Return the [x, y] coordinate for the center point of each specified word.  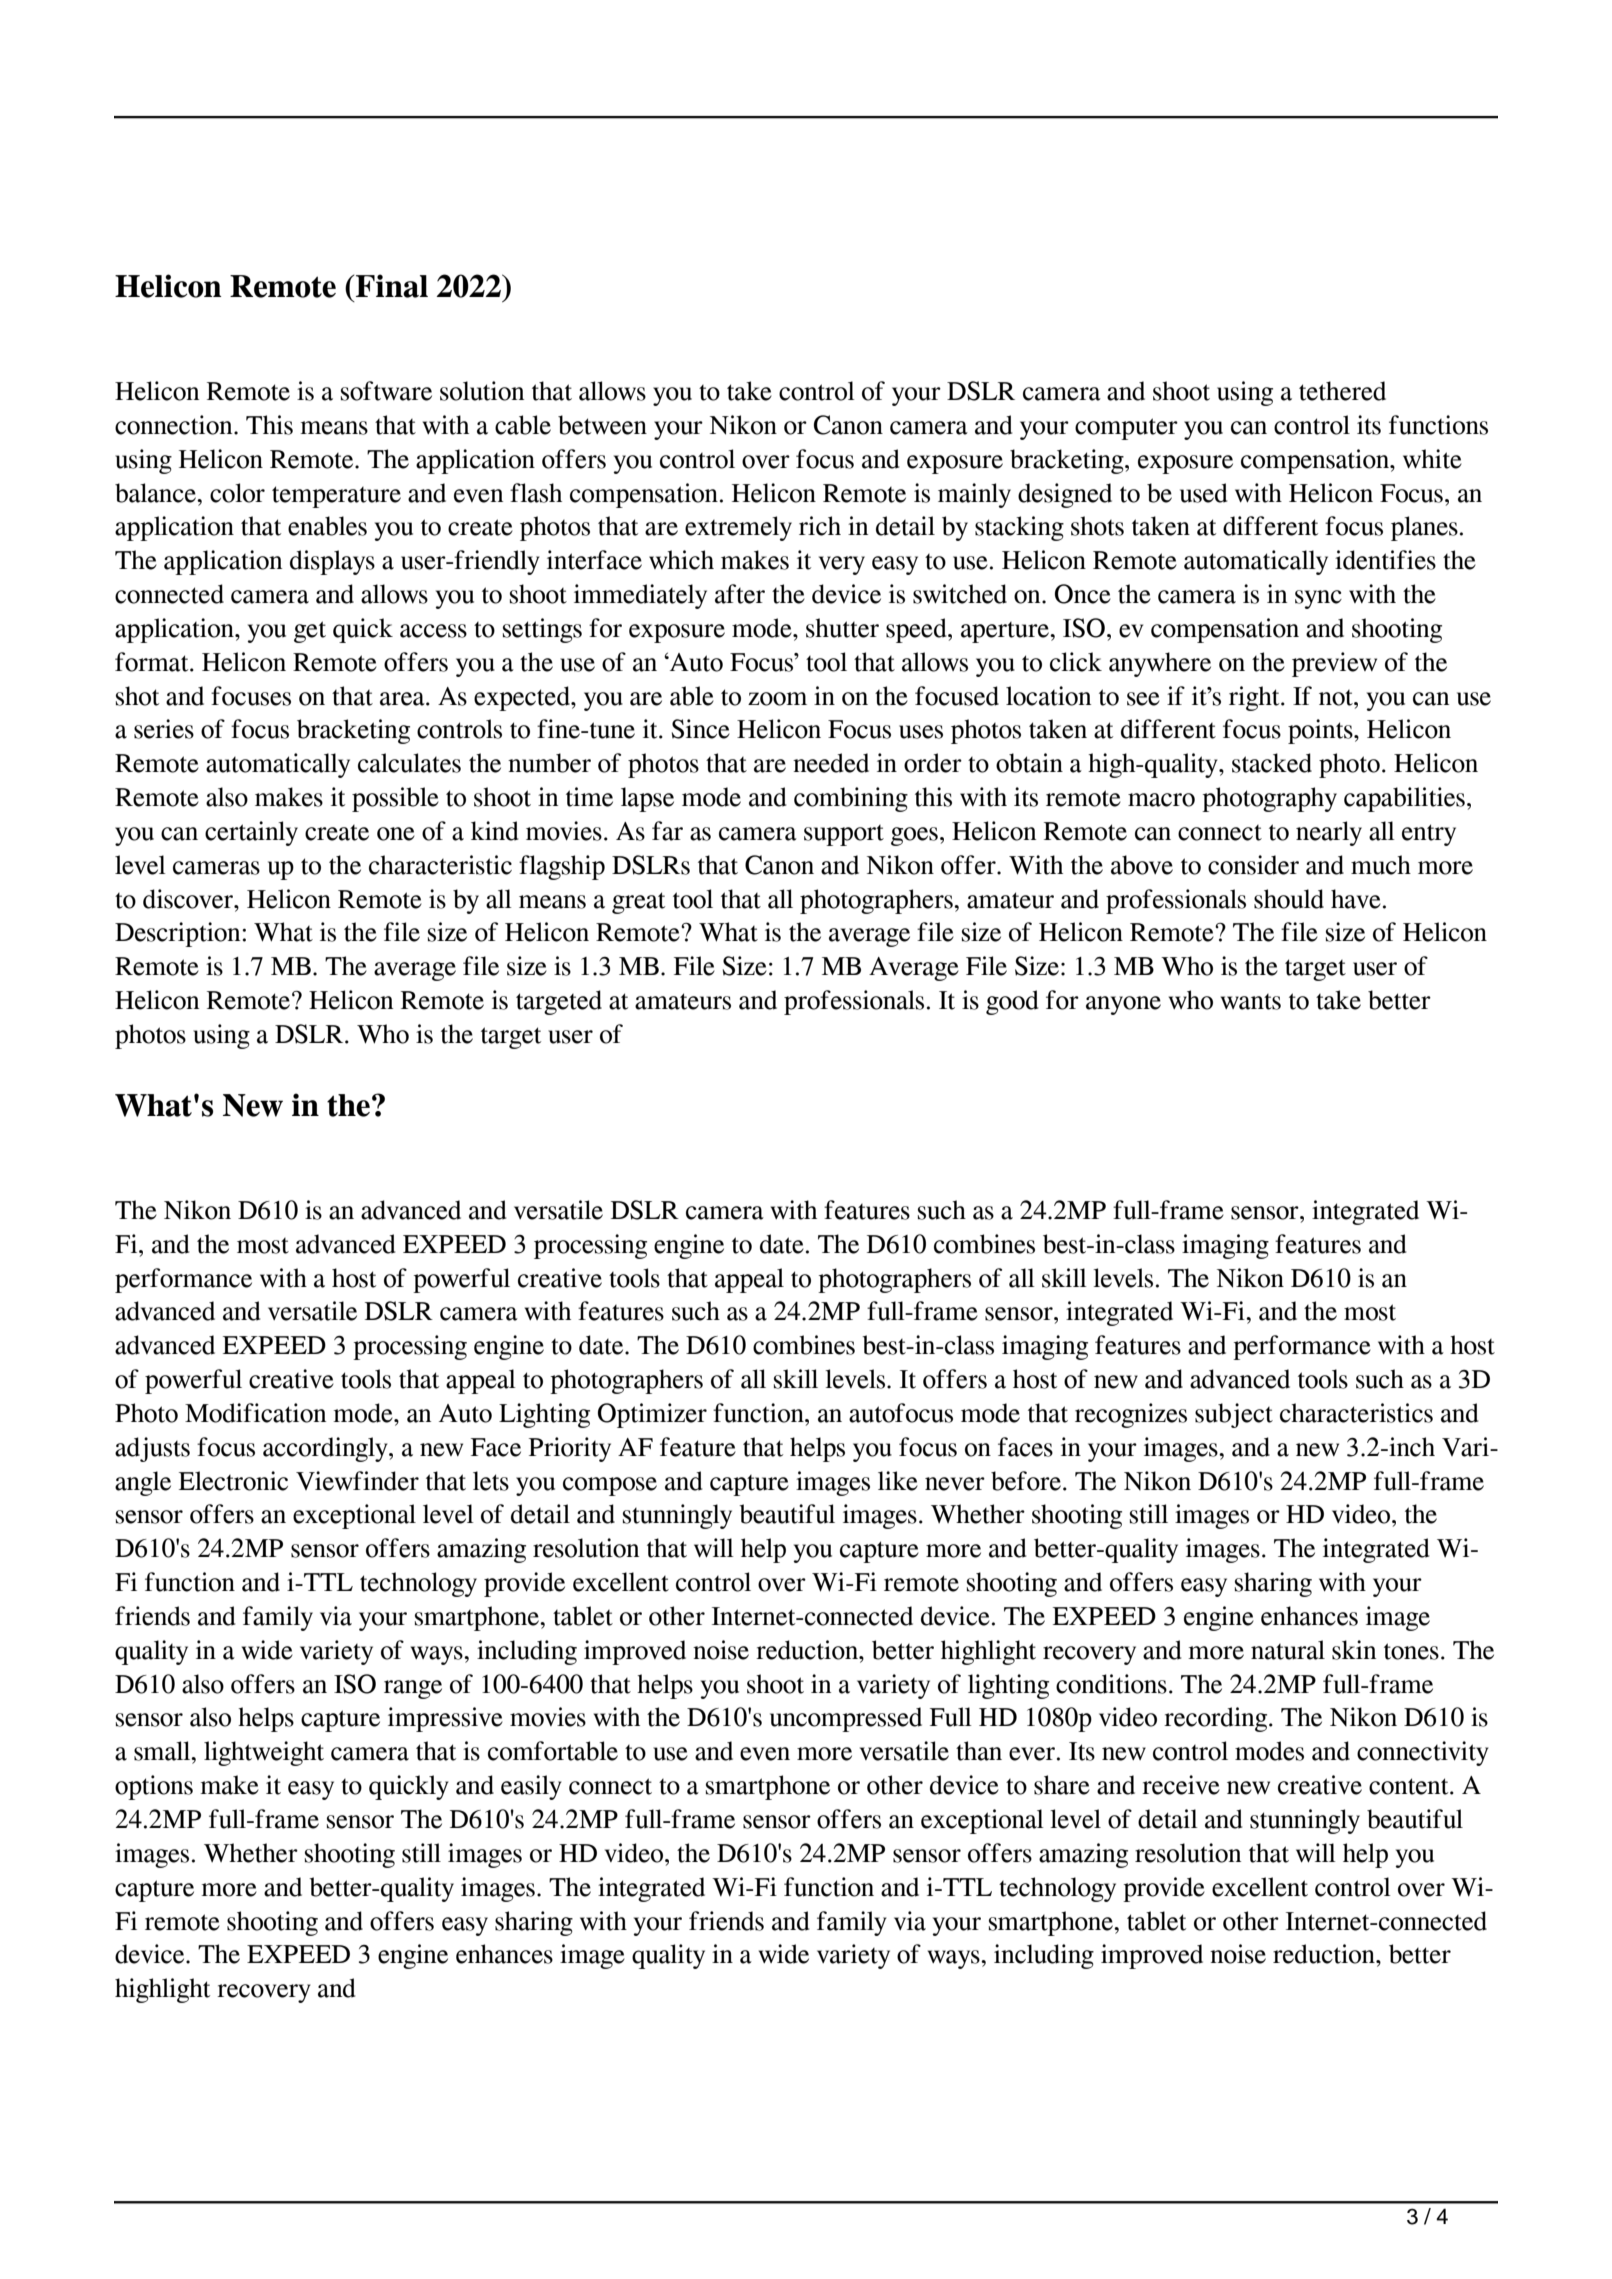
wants [1251, 1002]
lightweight [264, 1753]
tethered [1342, 391]
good [1012, 1002]
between [602, 425]
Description [179, 934]
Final [392, 286]
